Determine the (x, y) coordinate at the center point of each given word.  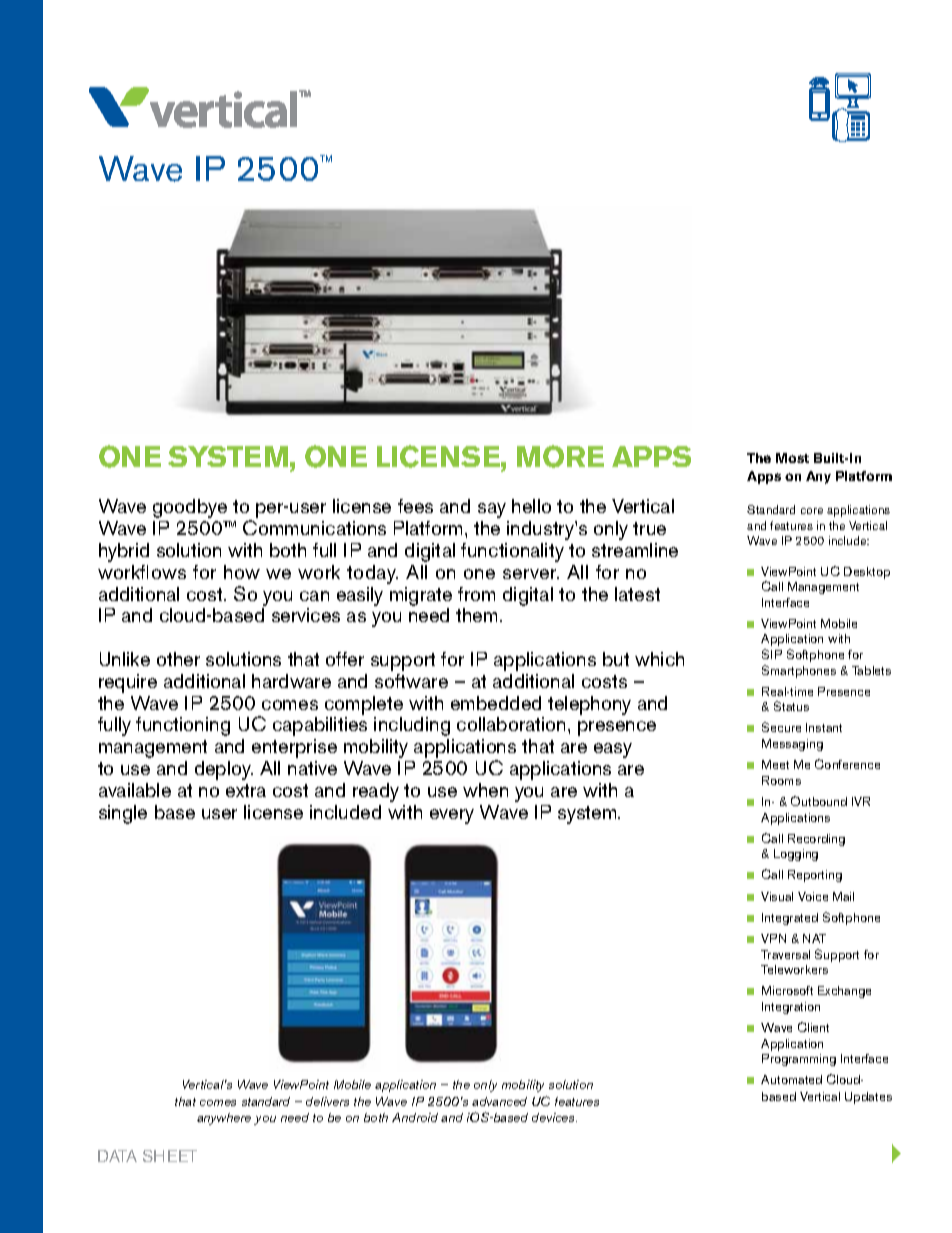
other (178, 659)
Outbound (819, 801)
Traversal (785, 954)
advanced (499, 1101)
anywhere (224, 1119)
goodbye (190, 508)
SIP (772, 654)
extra (246, 790)
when (485, 790)
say (492, 510)
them (476, 615)
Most (792, 458)
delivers (327, 1101)
